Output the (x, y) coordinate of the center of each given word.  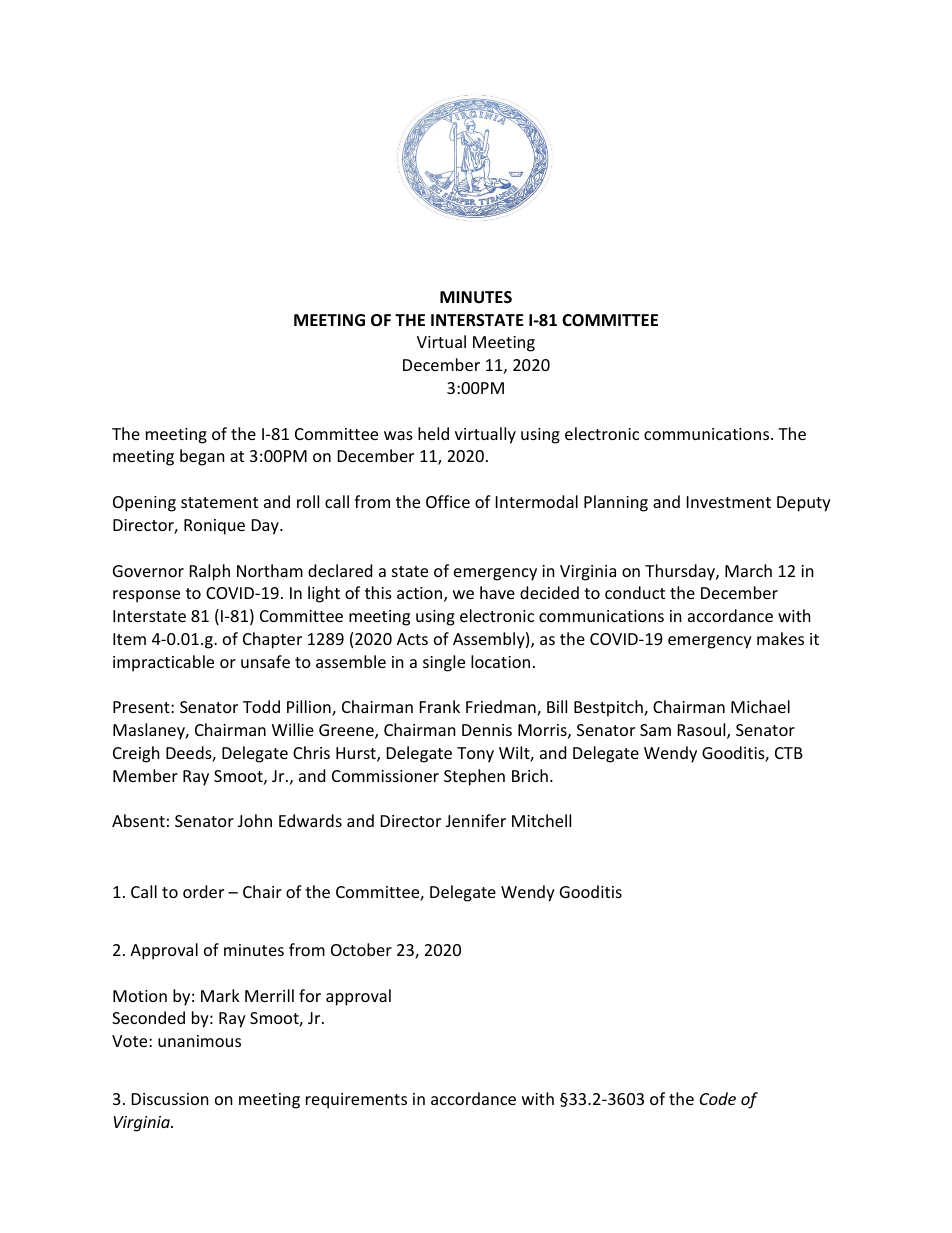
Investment (729, 502)
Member (145, 775)
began (202, 457)
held (433, 433)
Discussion (170, 1099)
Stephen (474, 777)
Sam (655, 730)
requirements (356, 1101)
